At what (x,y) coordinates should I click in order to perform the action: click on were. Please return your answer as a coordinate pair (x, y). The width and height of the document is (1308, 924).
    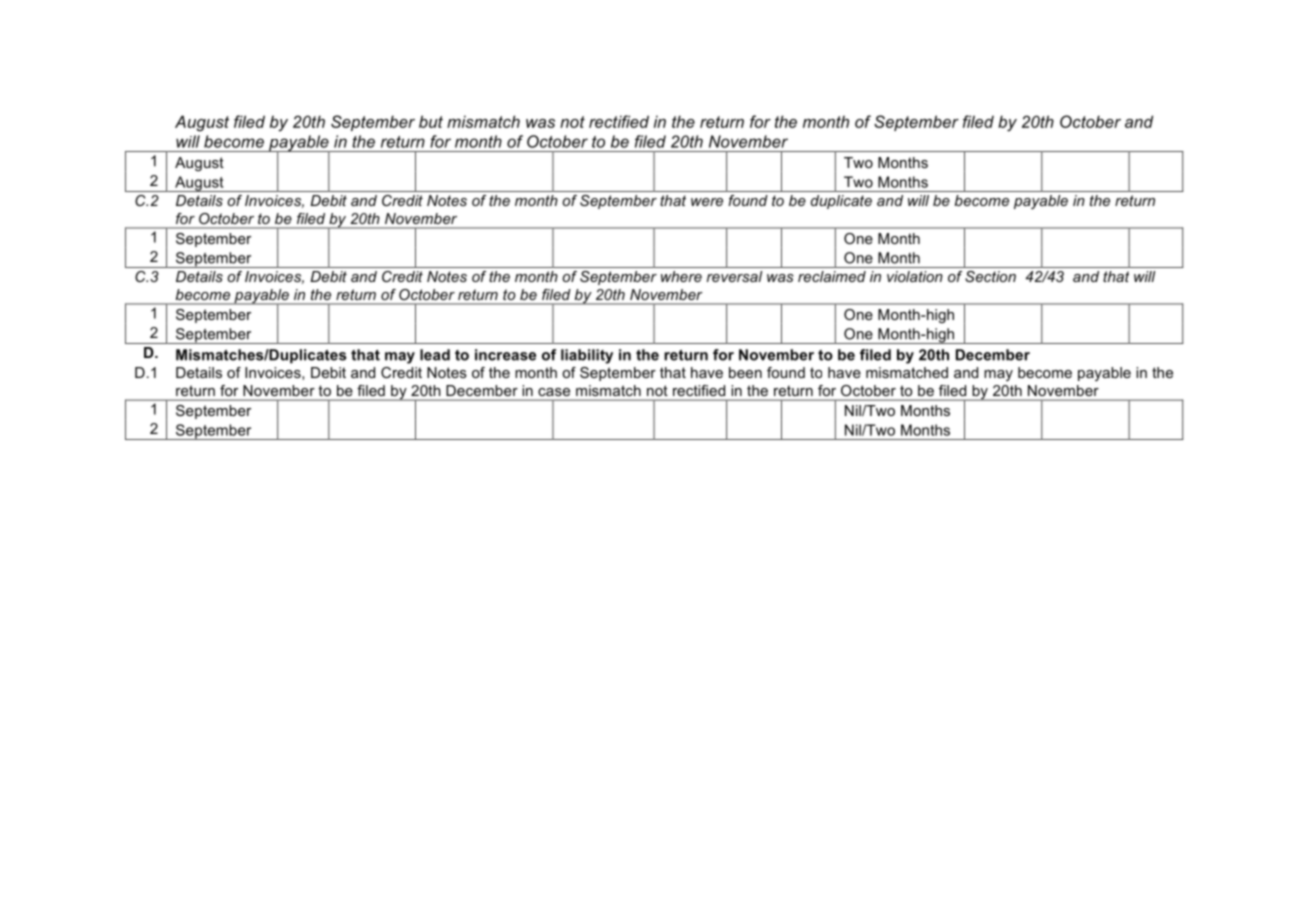
    Looking at the image, I should click on (707, 202).
